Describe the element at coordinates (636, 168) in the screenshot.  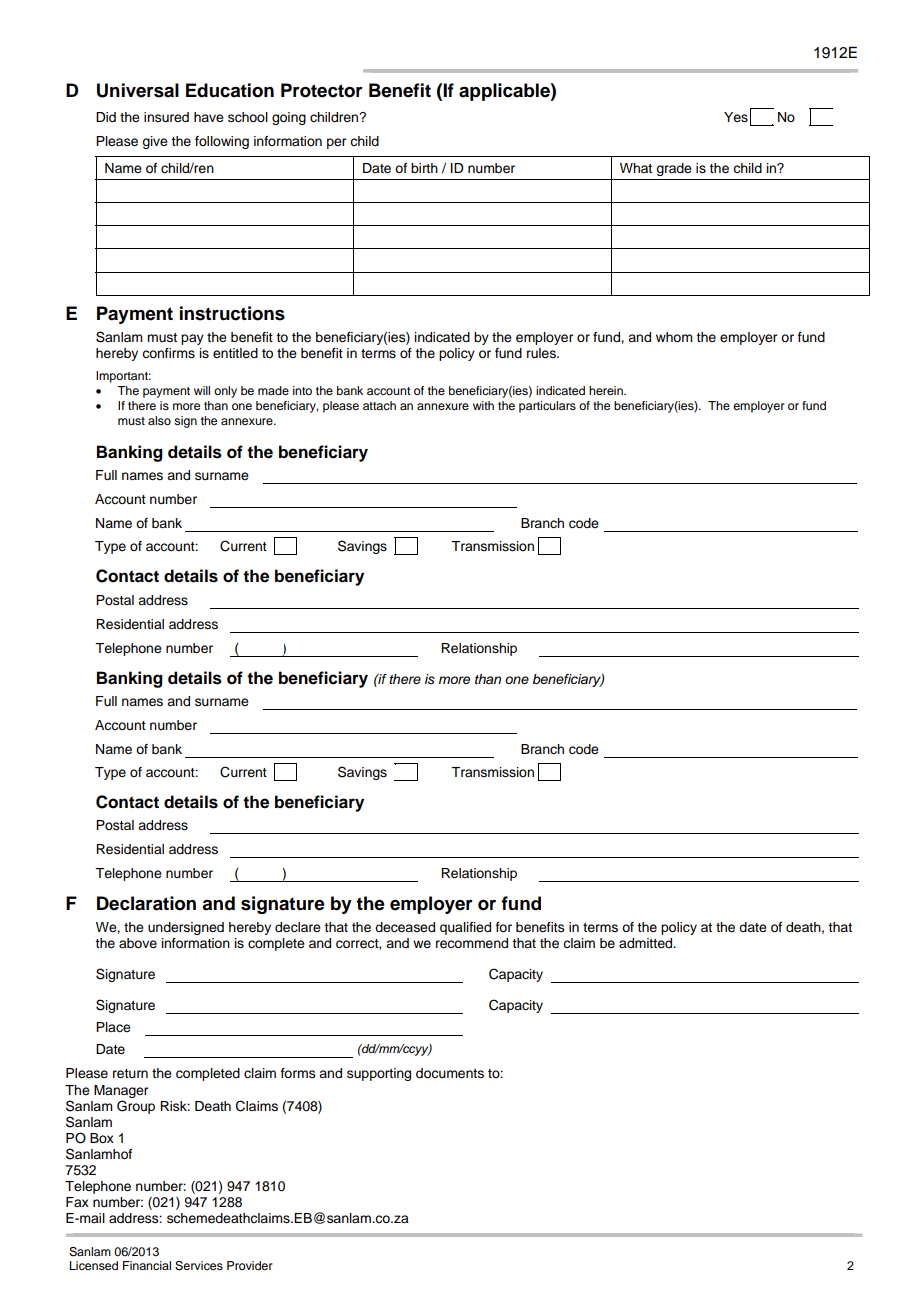
I see `What` at that location.
